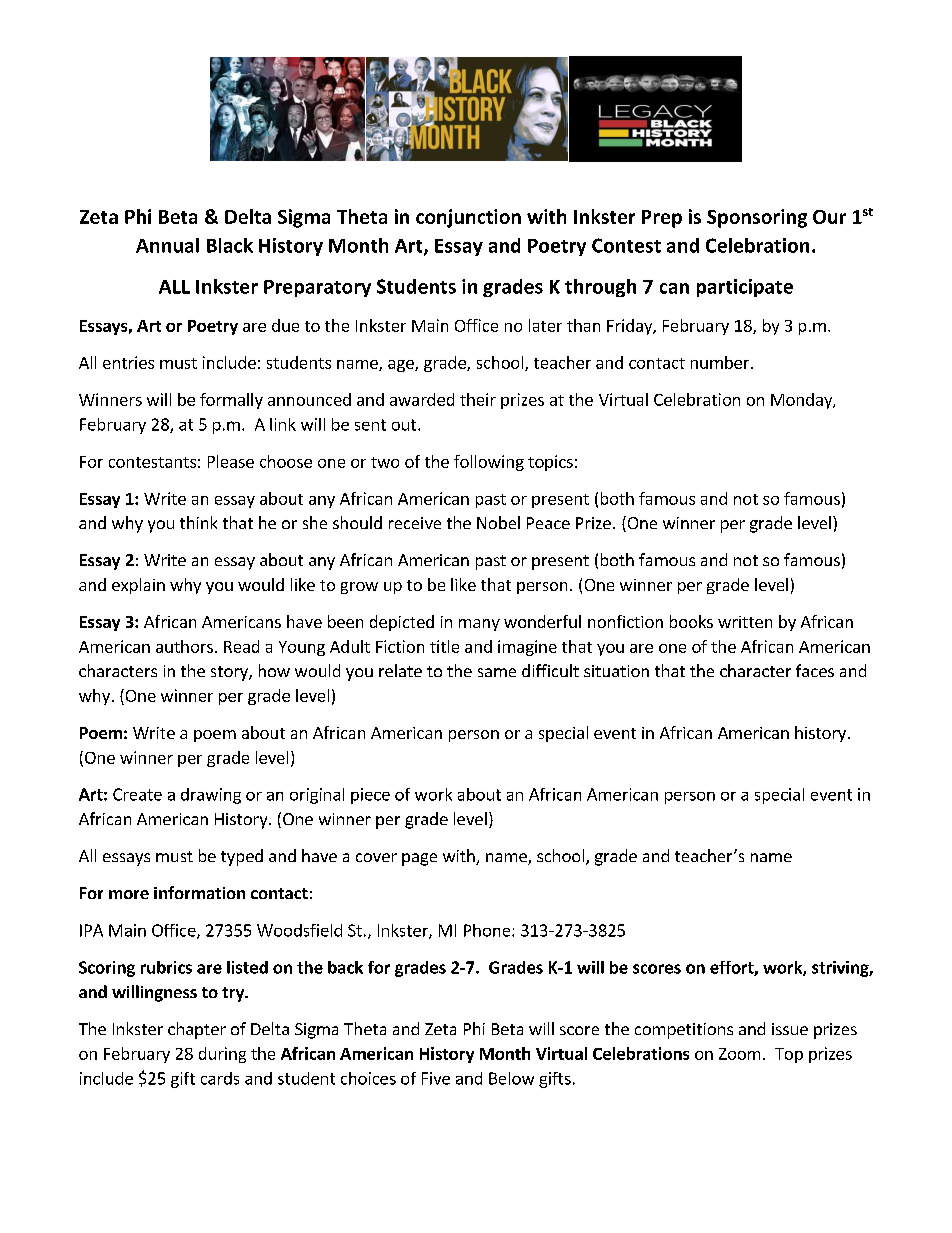  What do you see at coordinates (444, 646) in the document?
I see `title` at bounding box center [444, 646].
